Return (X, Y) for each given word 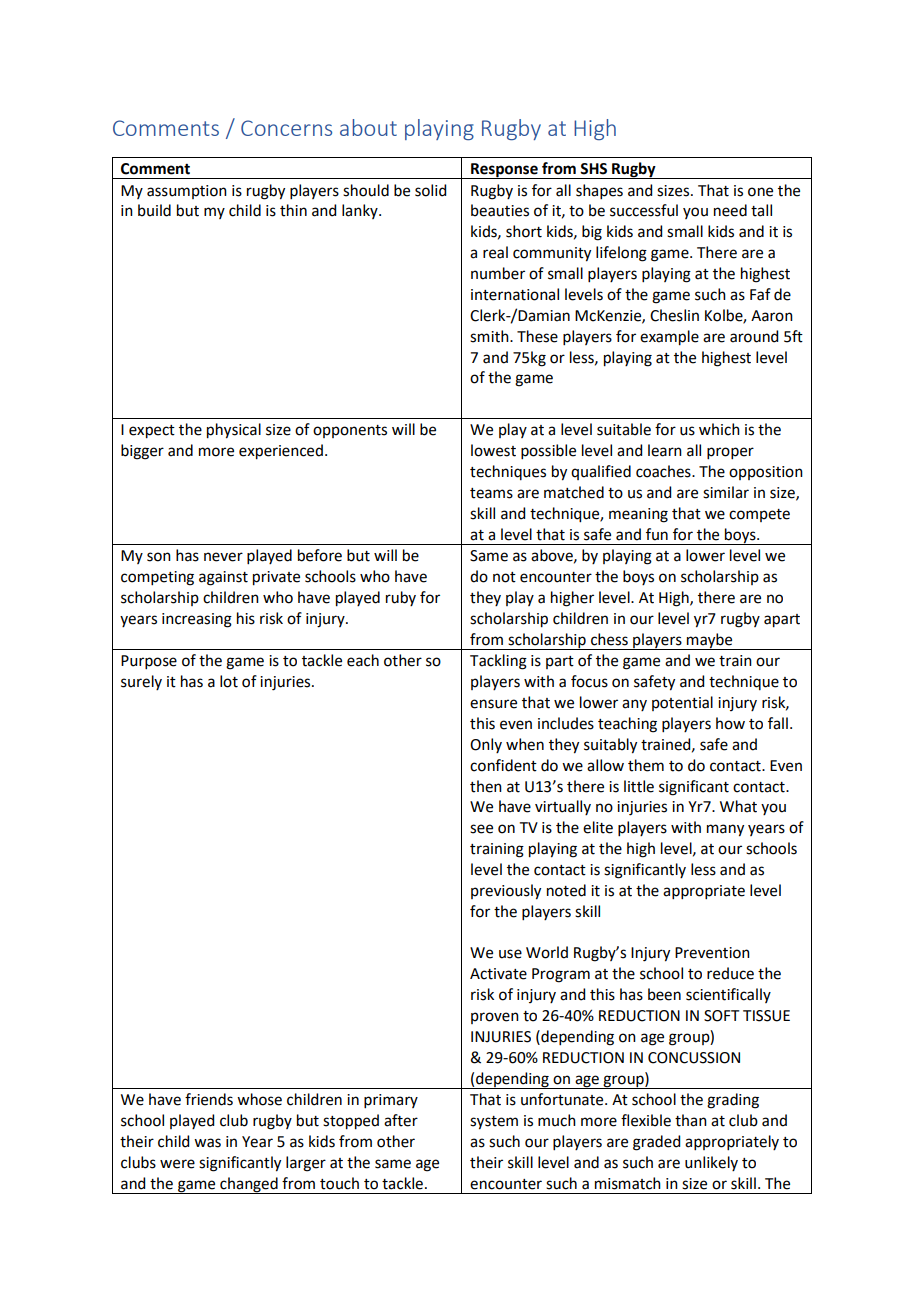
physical (234, 431)
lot (229, 681)
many (725, 830)
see (481, 829)
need (730, 210)
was (207, 1143)
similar (726, 492)
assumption (187, 192)
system (494, 1123)
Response (504, 171)
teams (491, 493)
